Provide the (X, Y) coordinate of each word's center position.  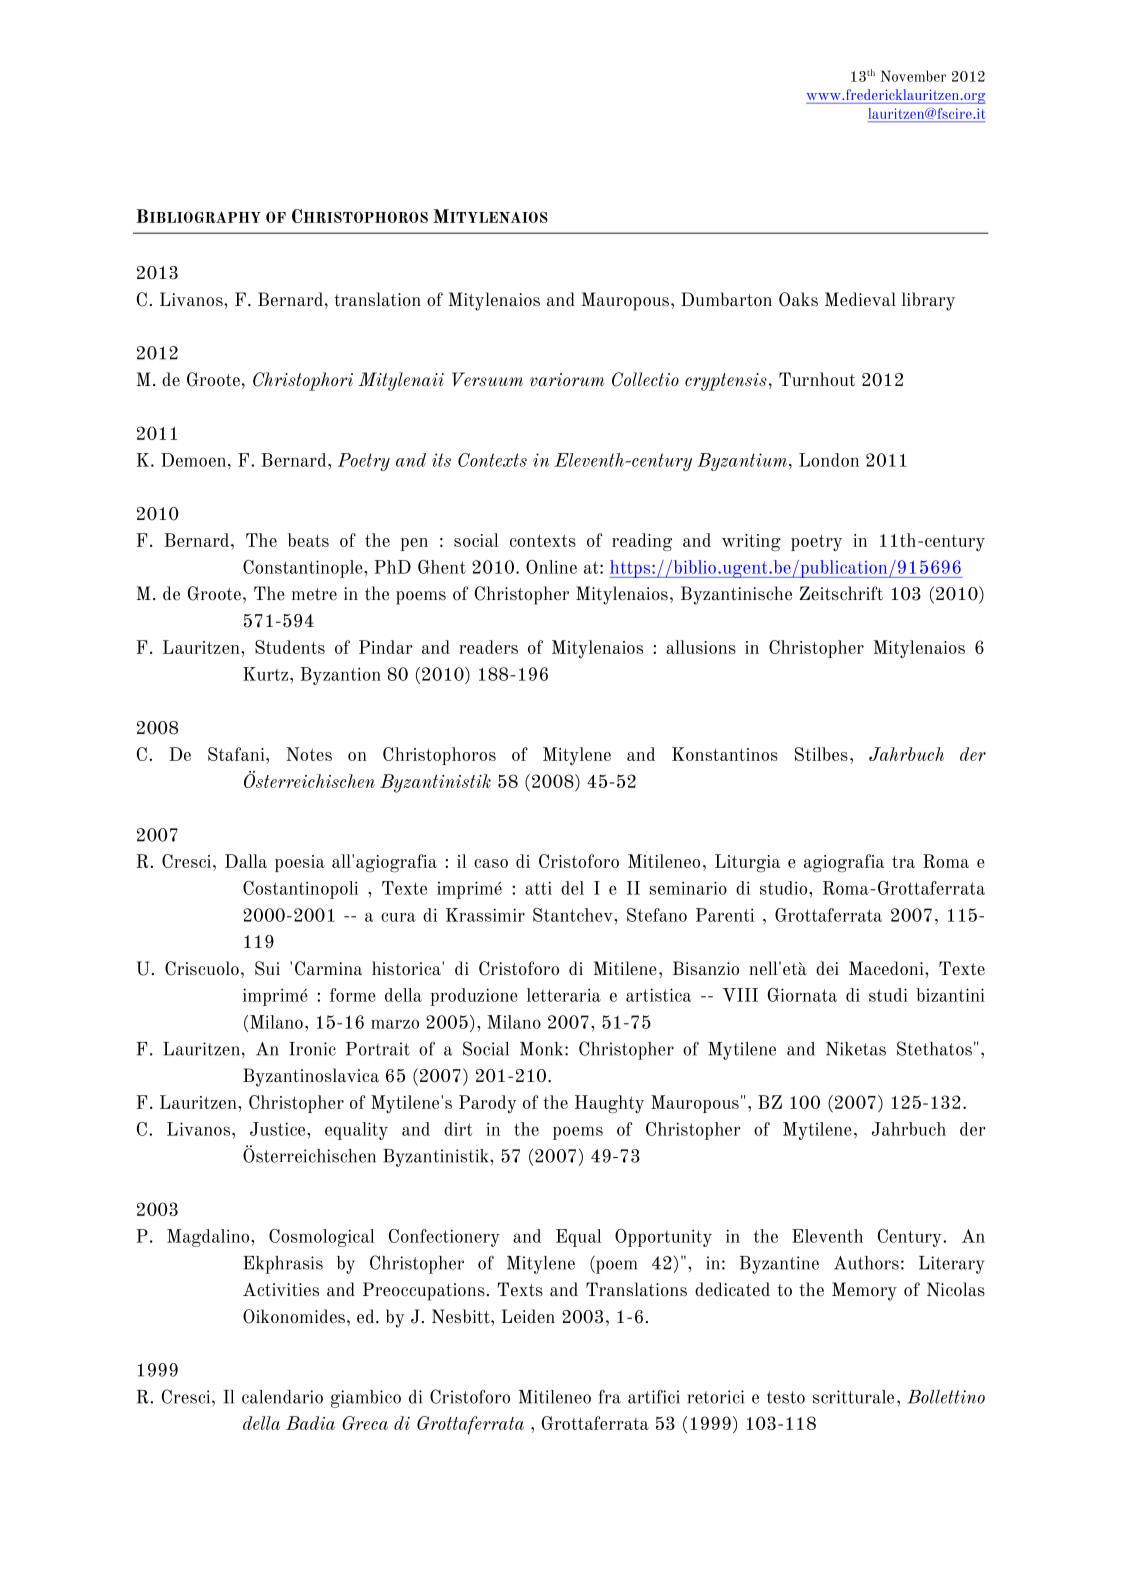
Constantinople (304, 569)
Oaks (798, 299)
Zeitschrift (841, 593)
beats (308, 540)
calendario (282, 1397)
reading (642, 542)
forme (353, 995)
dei (827, 968)
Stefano (657, 915)
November (913, 76)
